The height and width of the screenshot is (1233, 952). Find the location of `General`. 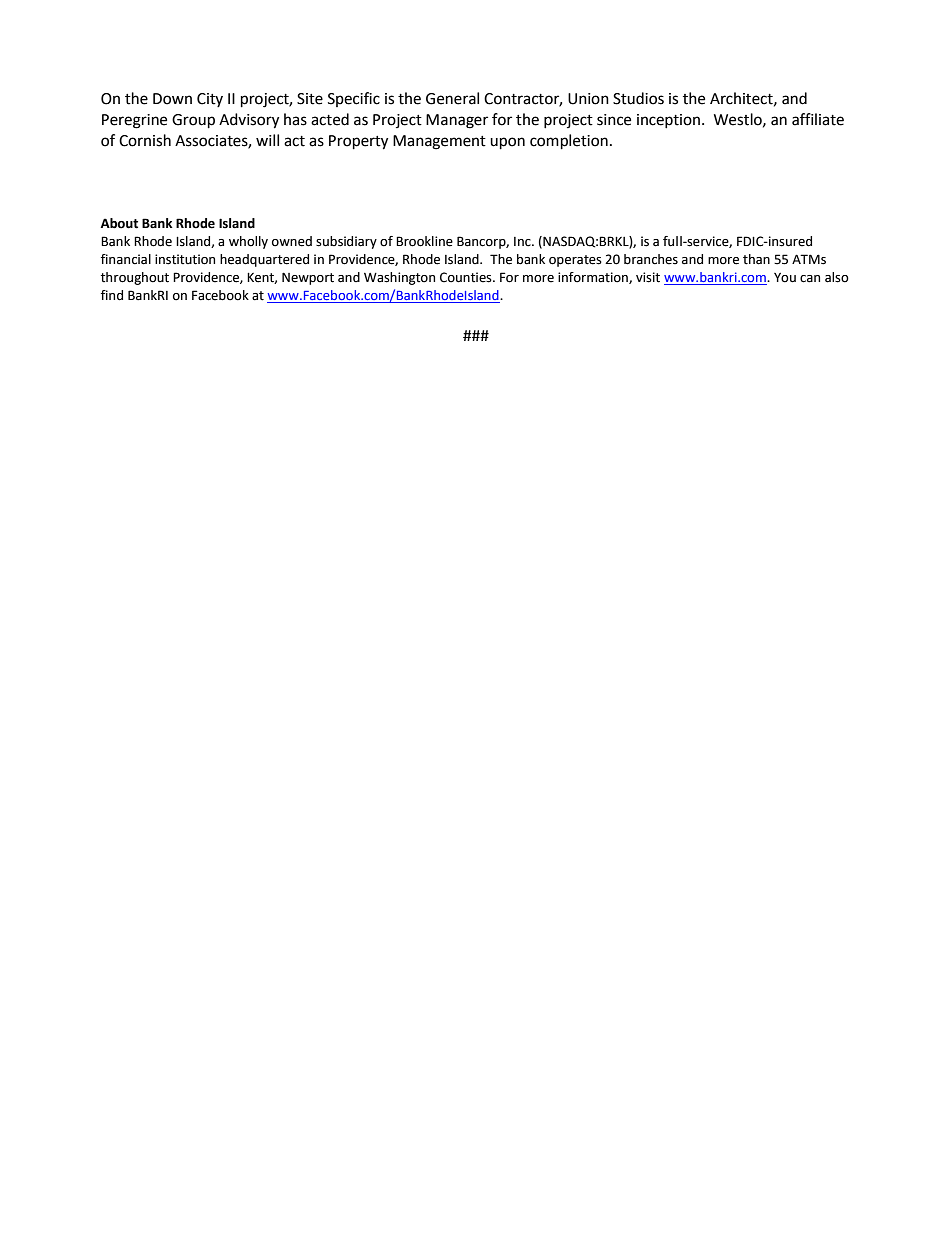

General is located at coordinates (452, 98).
